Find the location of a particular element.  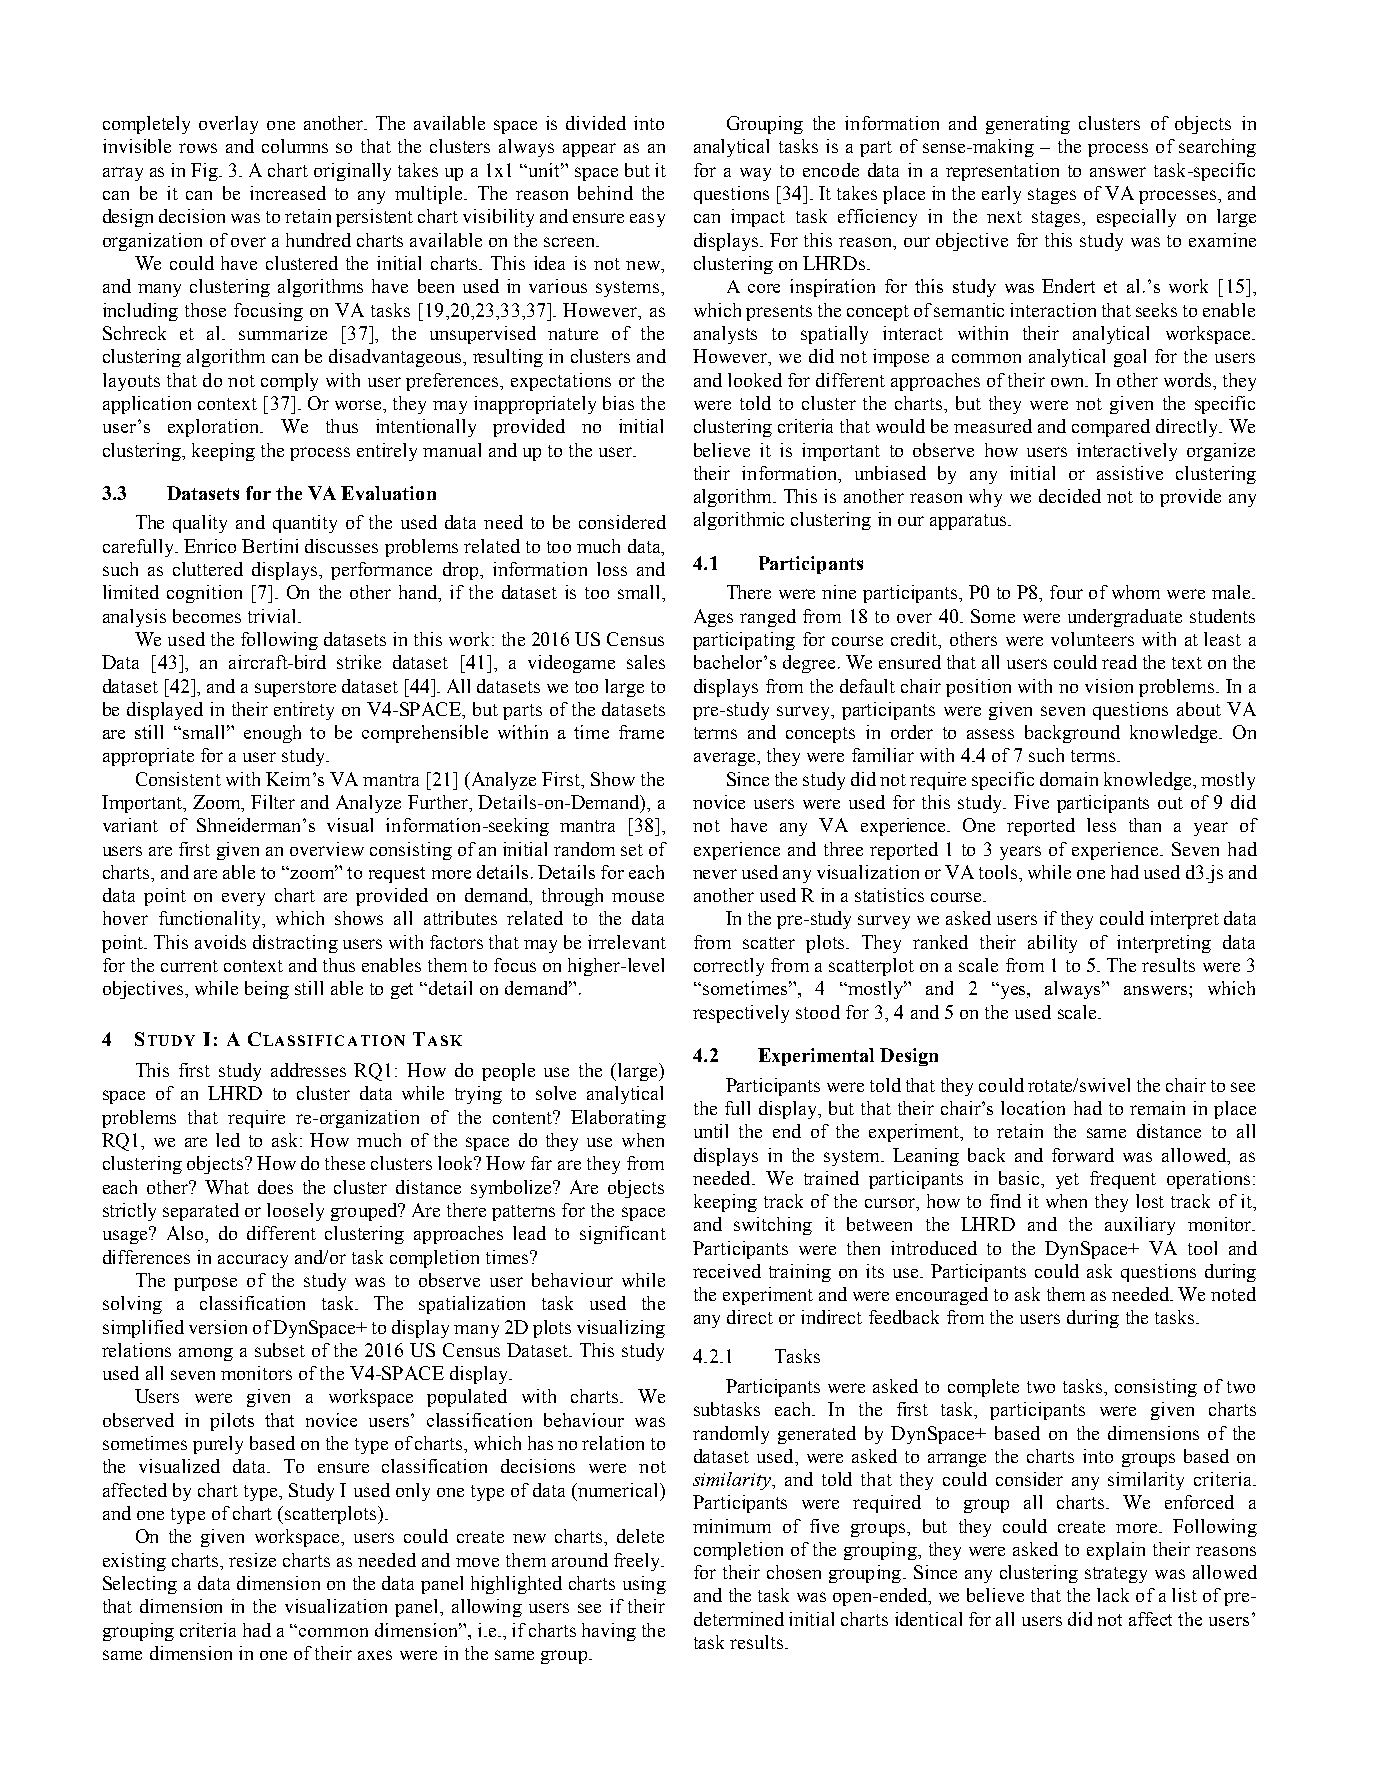

having is located at coordinates (609, 1632).
